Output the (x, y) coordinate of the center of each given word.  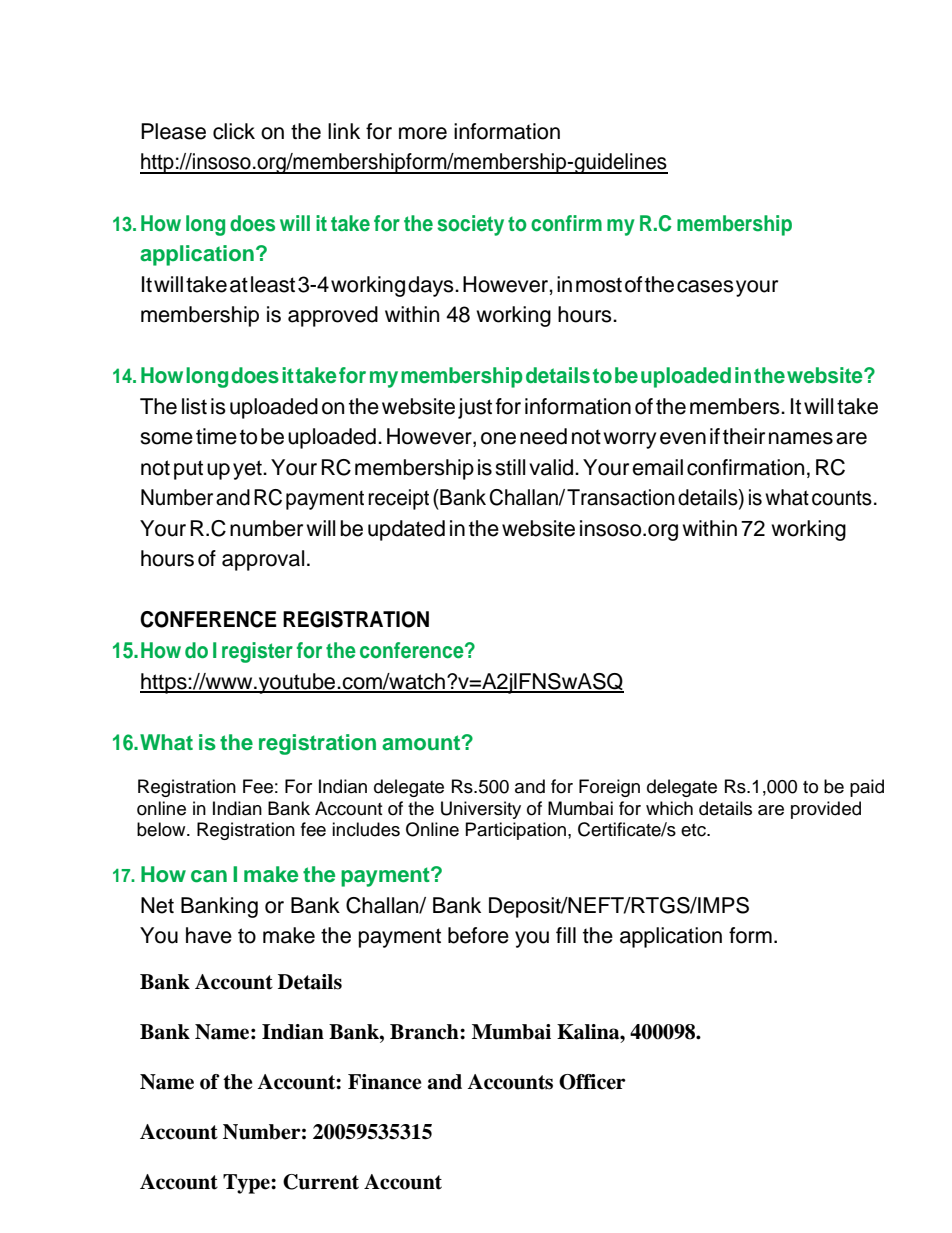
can (209, 876)
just (475, 408)
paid (867, 788)
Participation (516, 831)
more (423, 133)
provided (826, 810)
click (234, 131)
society (470, 225)
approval (263, 560)
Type (247, 1184)
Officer (592, 1082)
